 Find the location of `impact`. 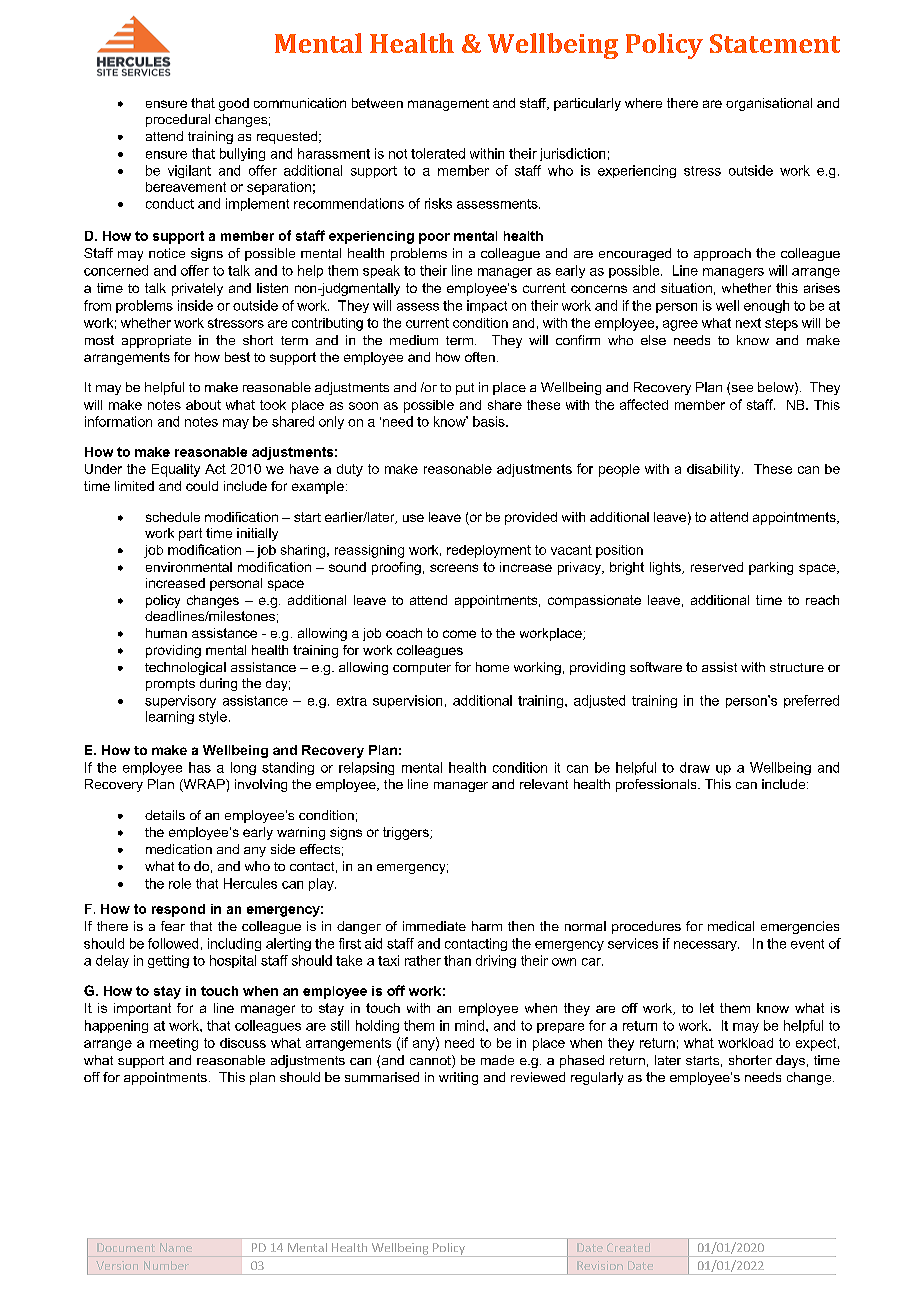

impact is located at coordinates (487, 306).
